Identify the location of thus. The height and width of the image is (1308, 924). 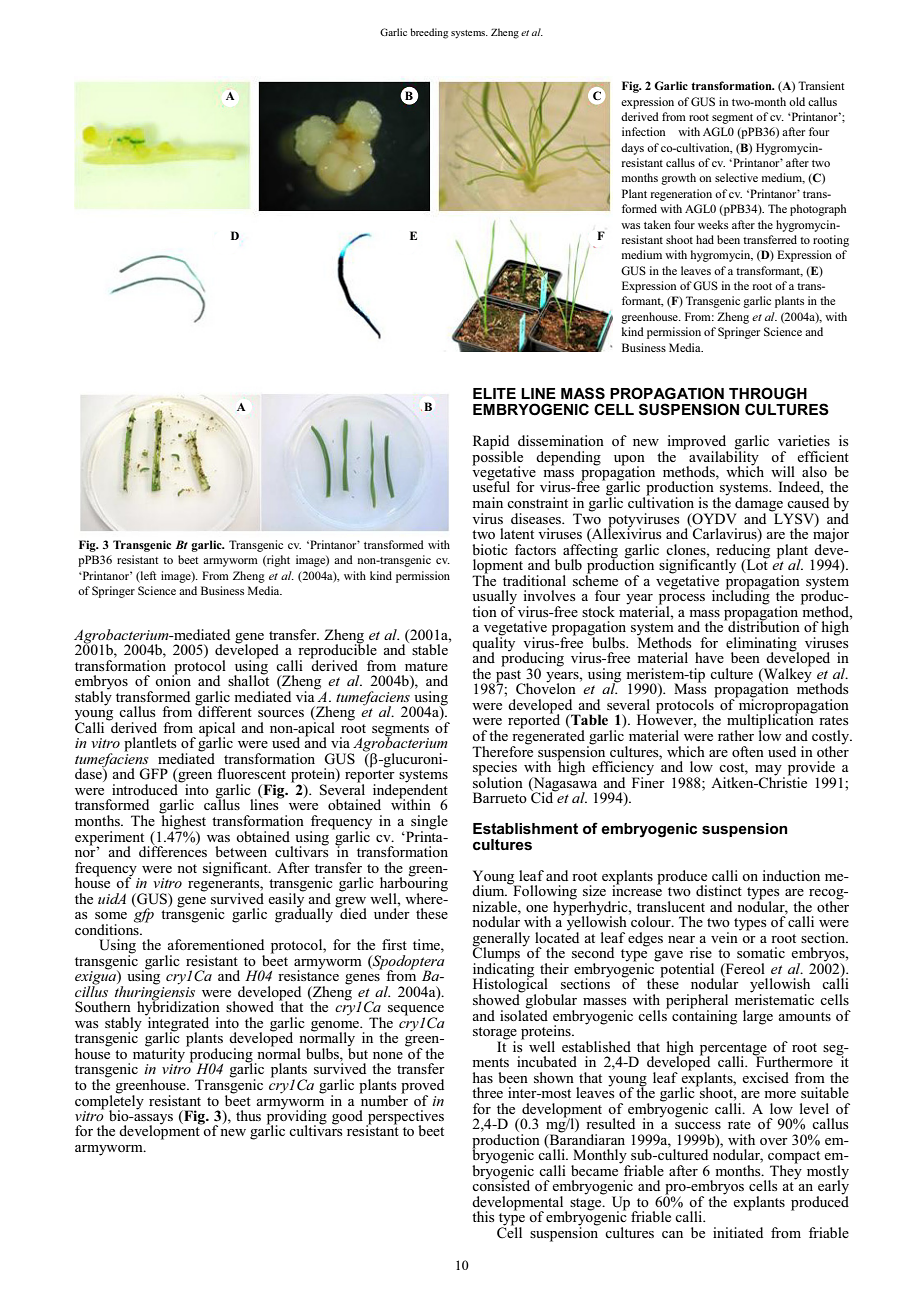
(248, 1115).
